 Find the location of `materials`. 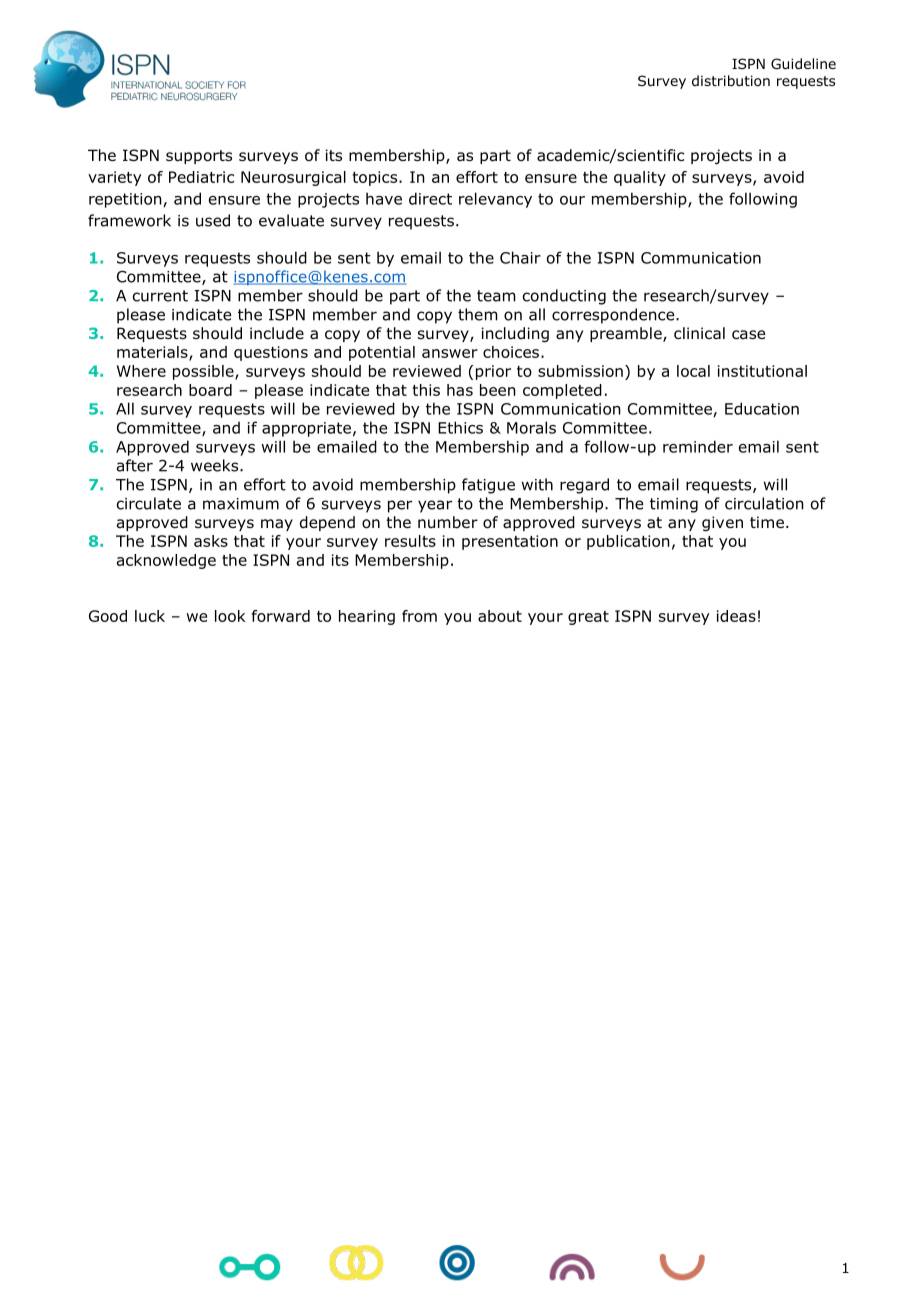

materials is located at coordinates (153, 353).
